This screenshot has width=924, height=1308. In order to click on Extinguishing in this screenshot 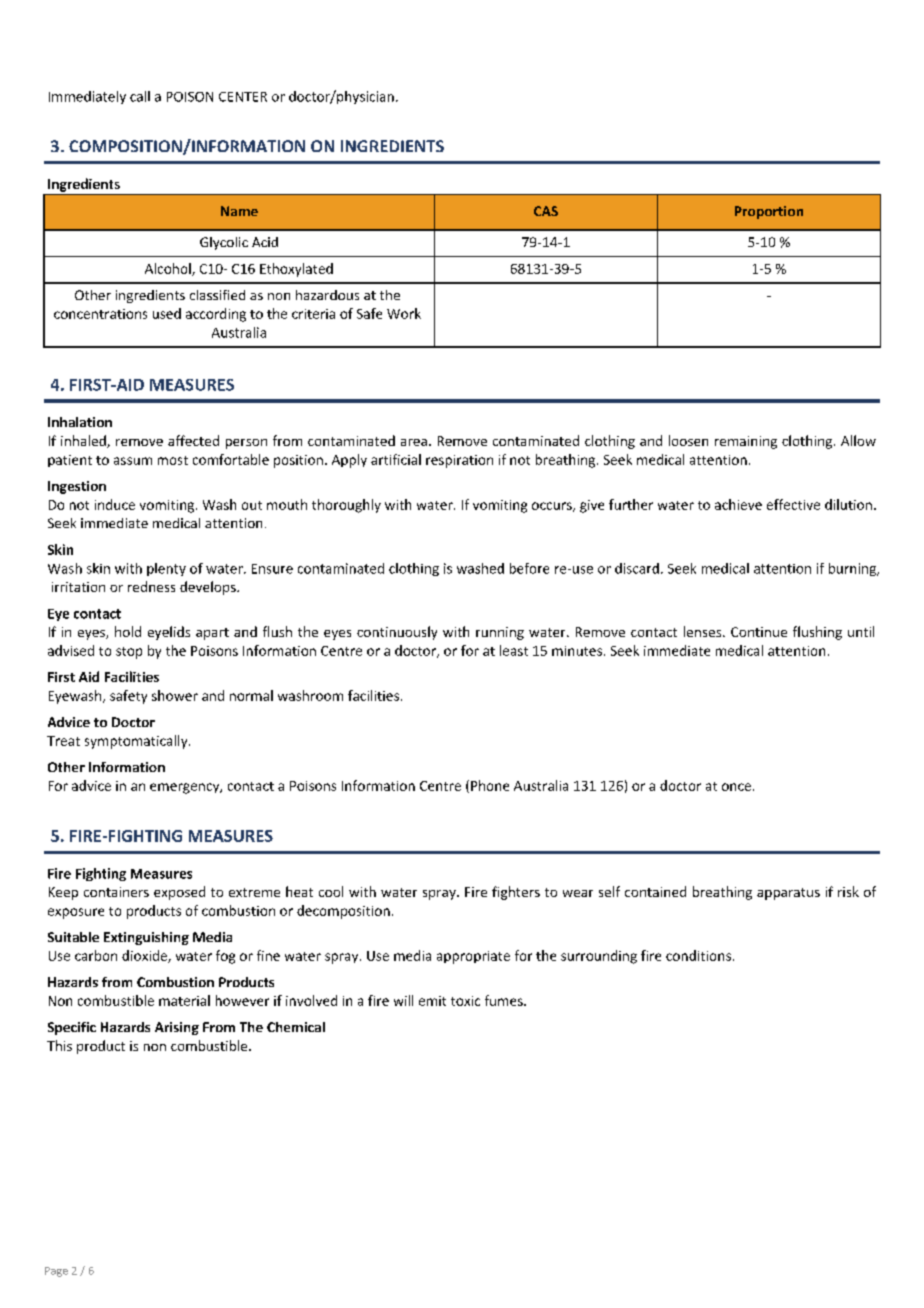, I will do `click(146, 938)`.
